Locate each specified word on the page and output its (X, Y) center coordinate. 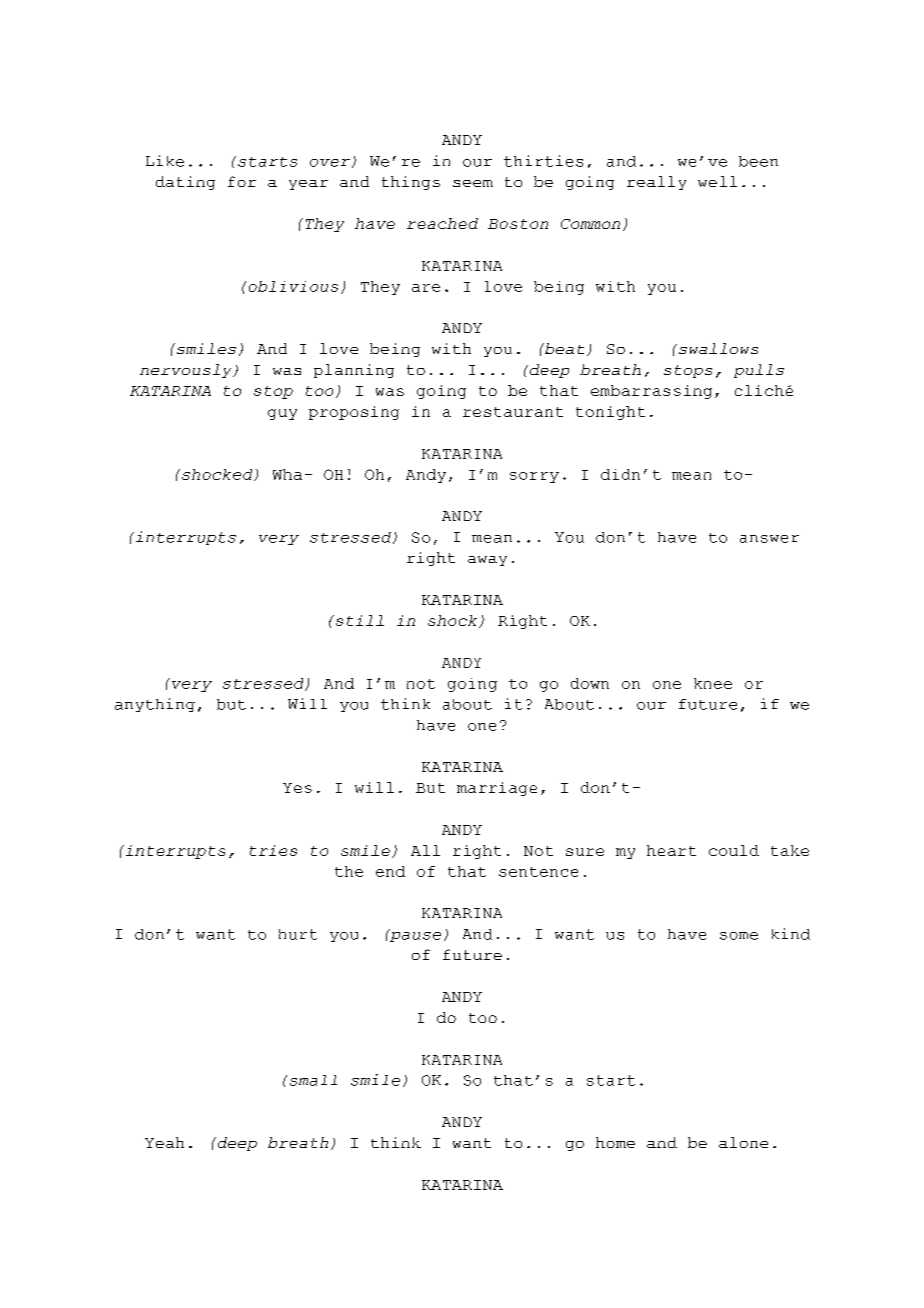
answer (769, 539)
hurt (298, 934)
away (487, 561)
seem (473, 183)
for (242, 181)
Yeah (164, 1142)
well (717, 181)
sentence (538, 872)
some (739, 936)
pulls (759, 371)
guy (282, 414)
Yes (297, 788)
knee (713, 683)
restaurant (513, 412)
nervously (187, 371)
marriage (497, 789)
